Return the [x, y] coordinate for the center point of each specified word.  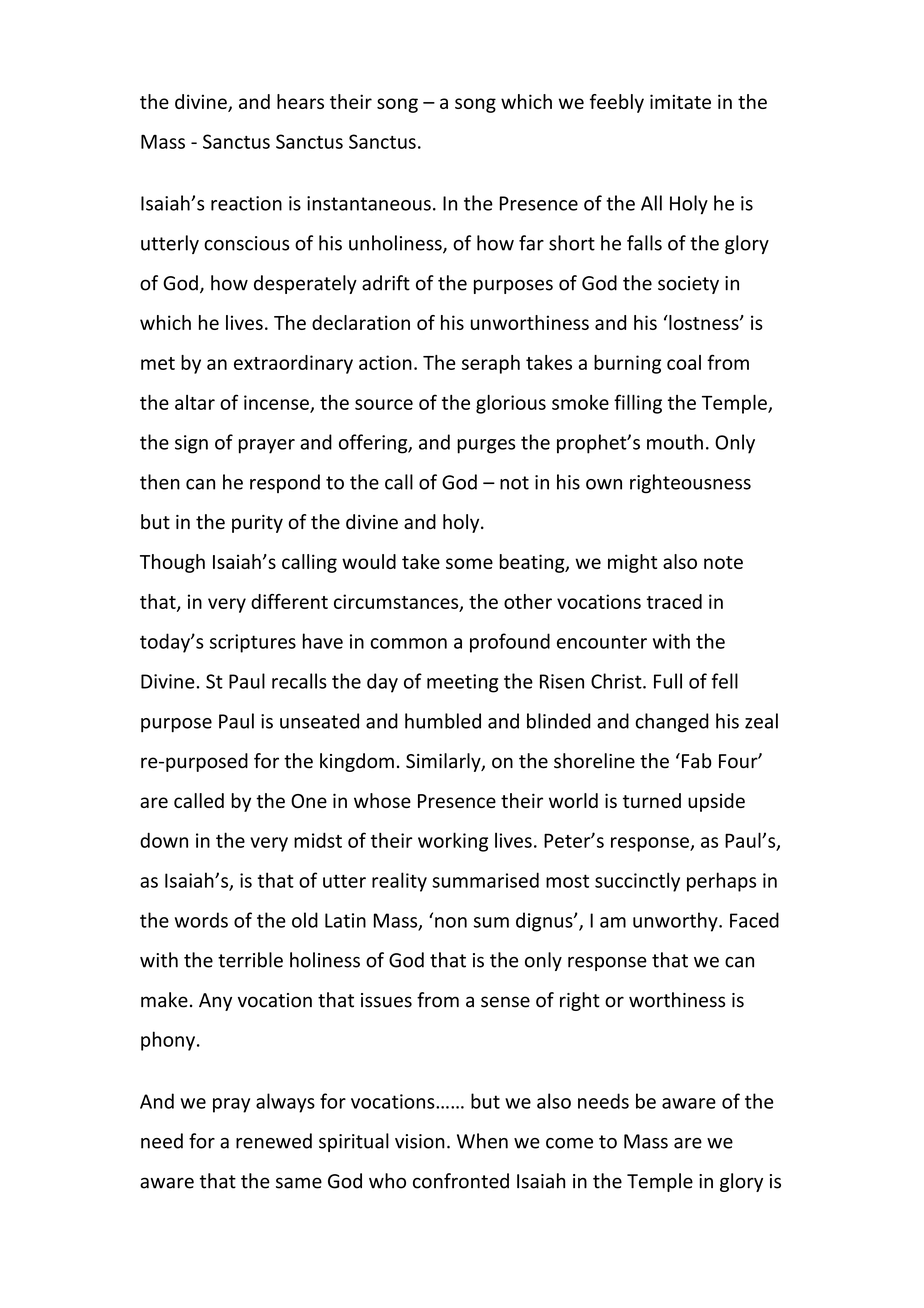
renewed [274, 1141]
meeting [462, 683]
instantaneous [369, 203]
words [201, 920]
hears [300, 101]
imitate [680, 101]
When [482, 1141]
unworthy [676, 922]
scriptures [253, 643]
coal [684, 362]
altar [195, 402]
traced [674, 601]
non [451, 922]
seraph [491, 364]
